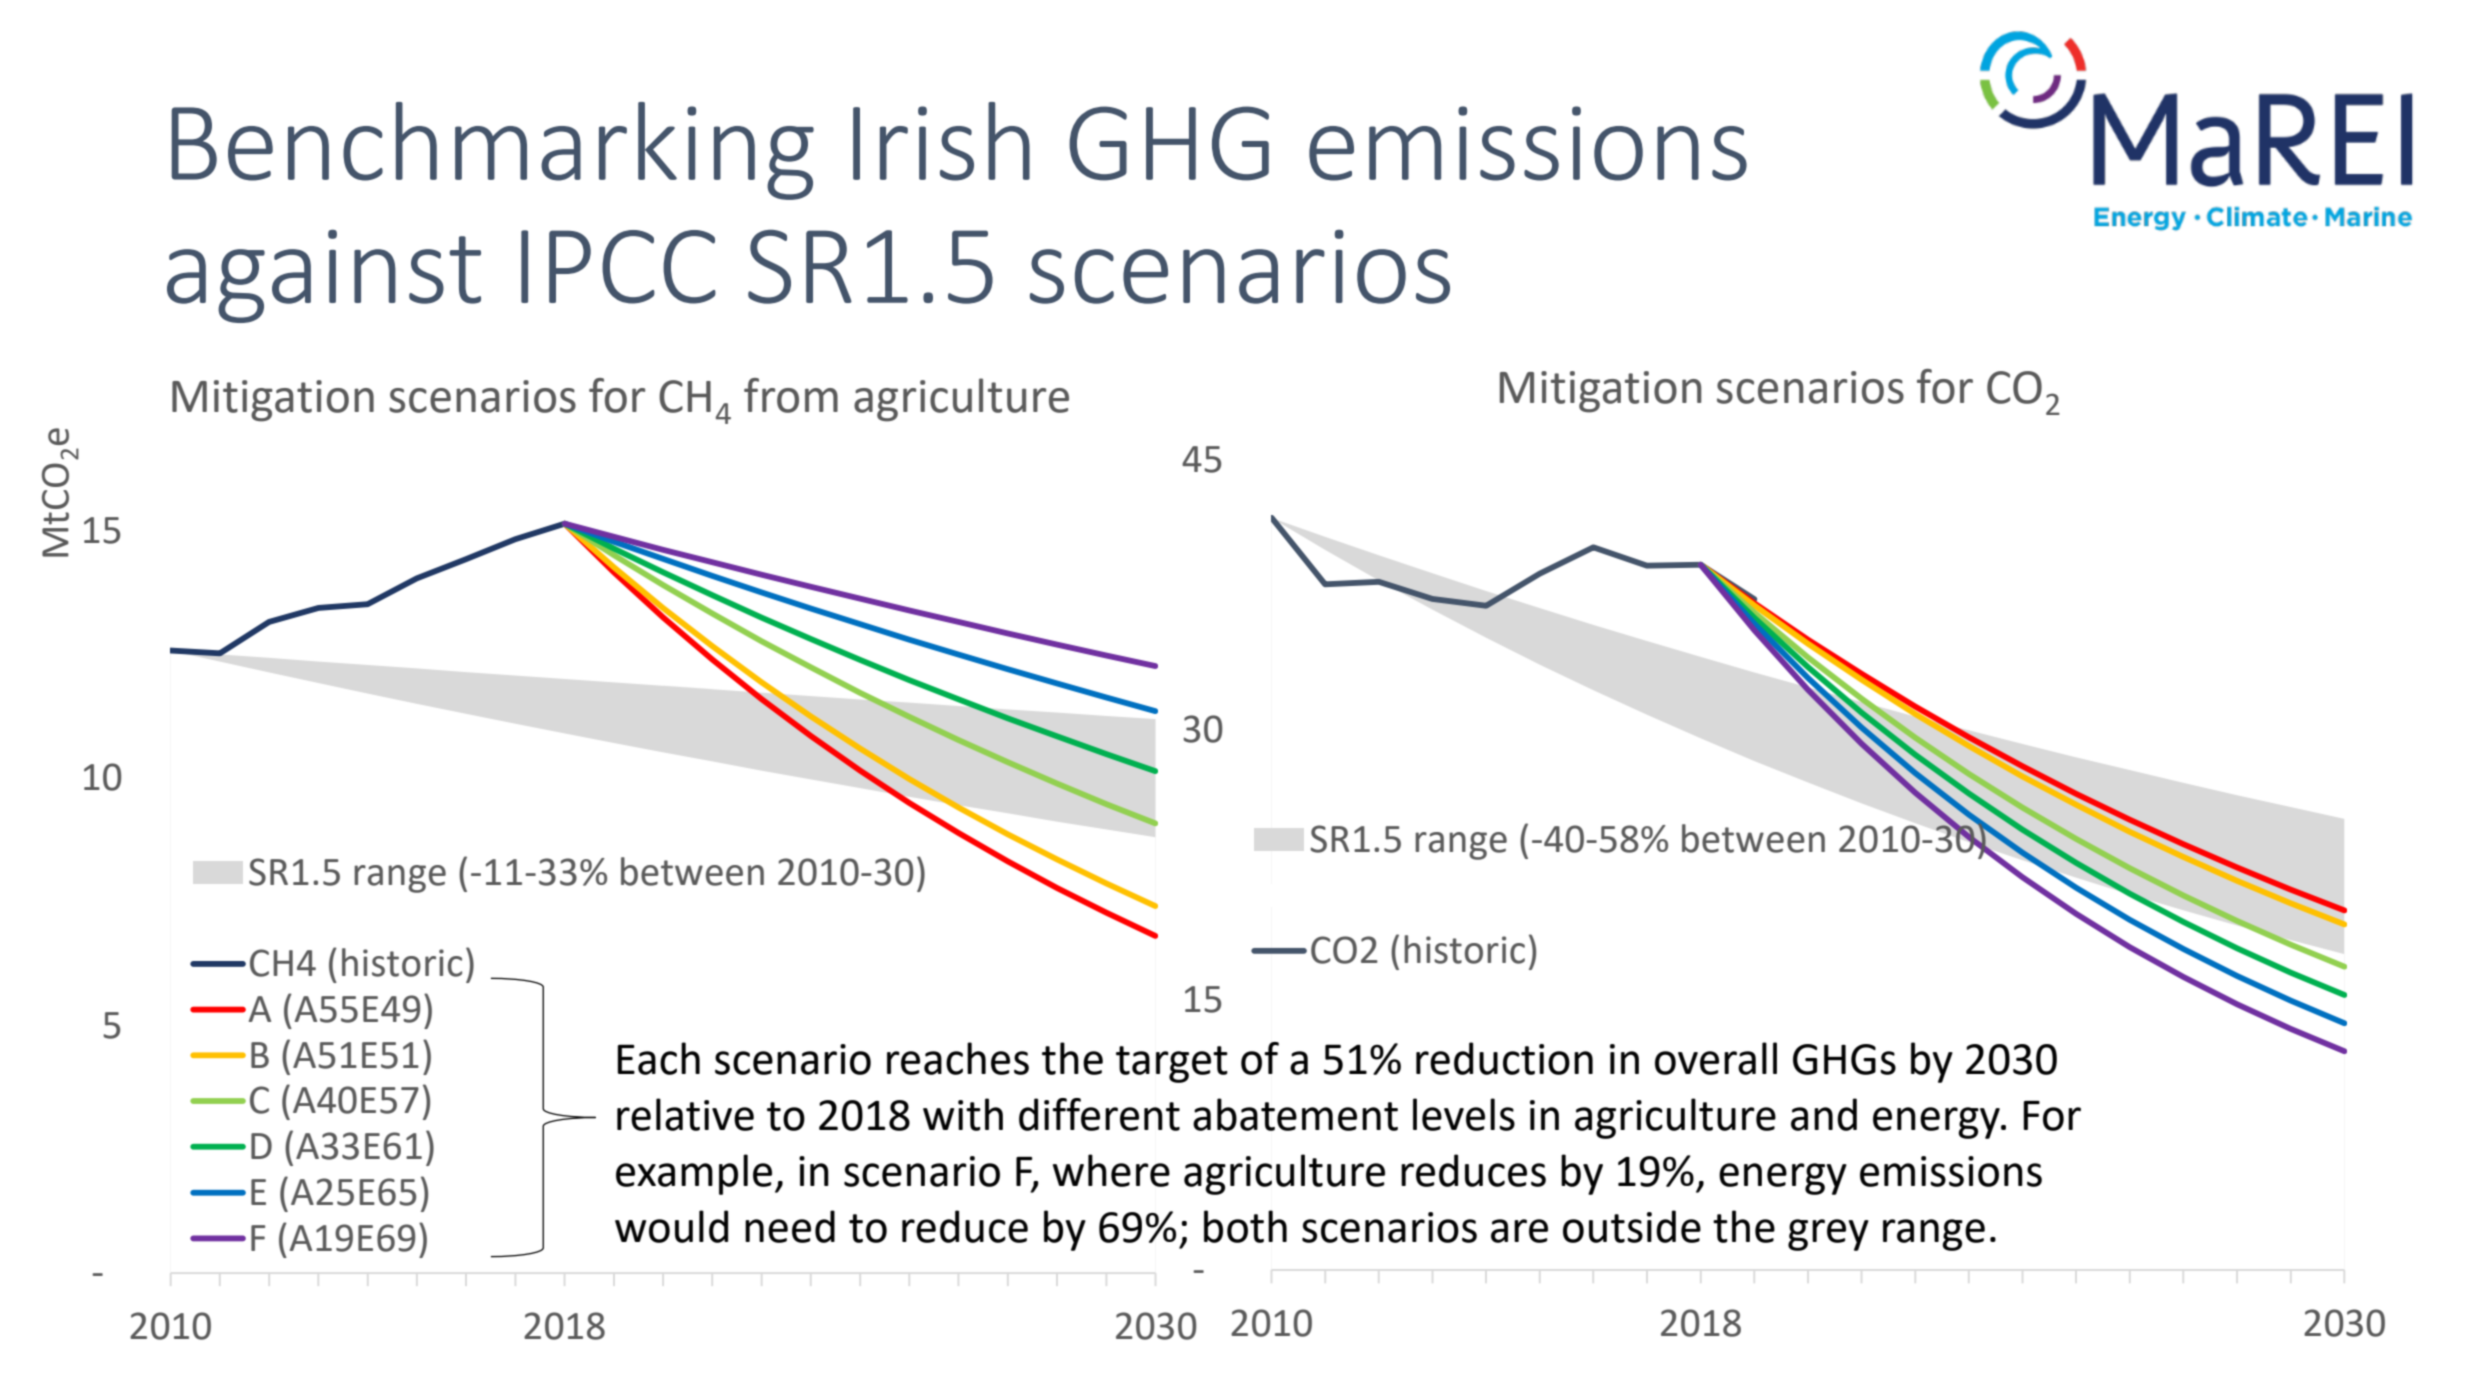  What do you see at coordinates (1099, 1114) in the screenshot?
I see `different` at bounding box center [1099, 1114].
